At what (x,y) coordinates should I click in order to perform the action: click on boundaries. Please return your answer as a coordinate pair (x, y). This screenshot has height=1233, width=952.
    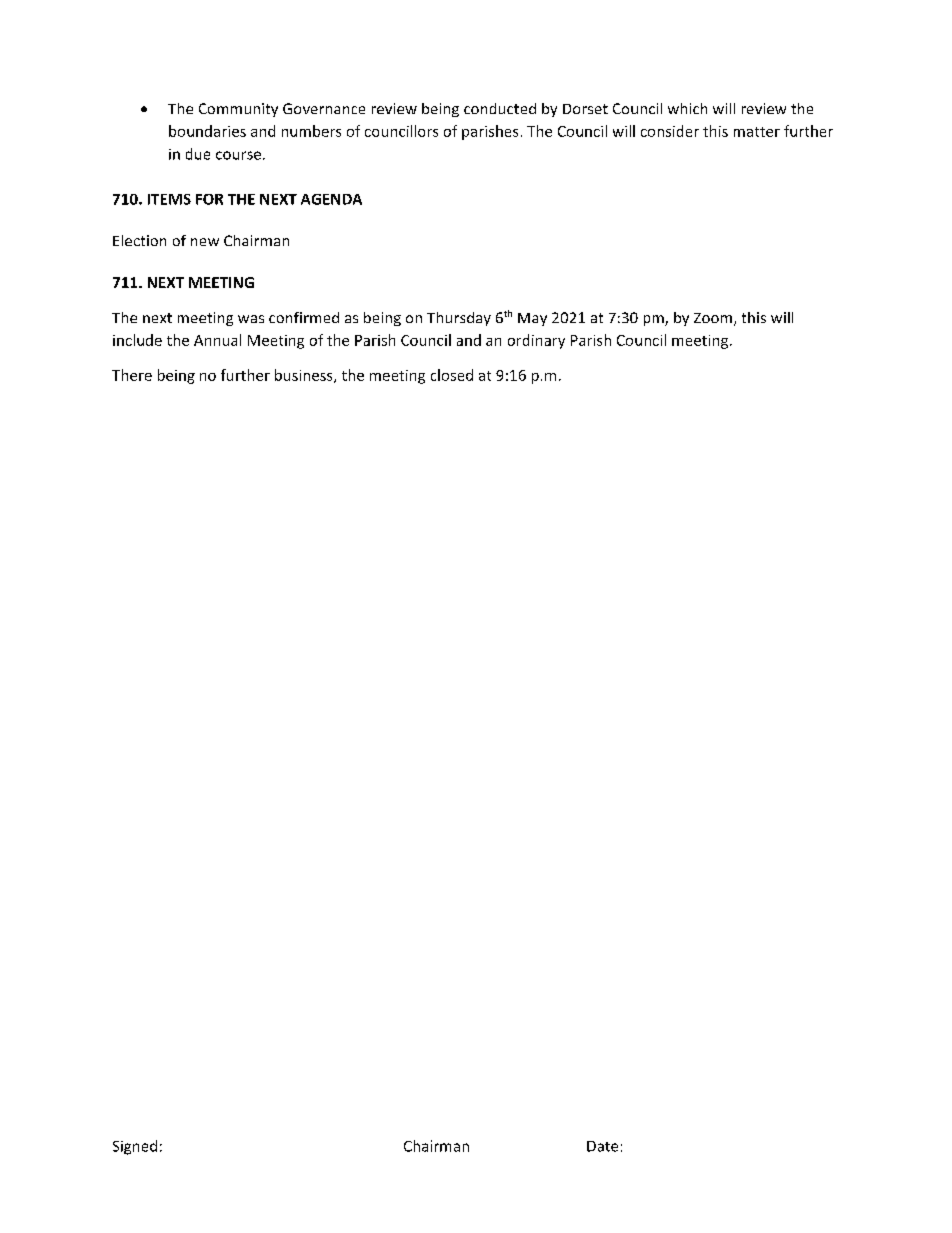
    Looking at the image, I should click on (207, 131).
